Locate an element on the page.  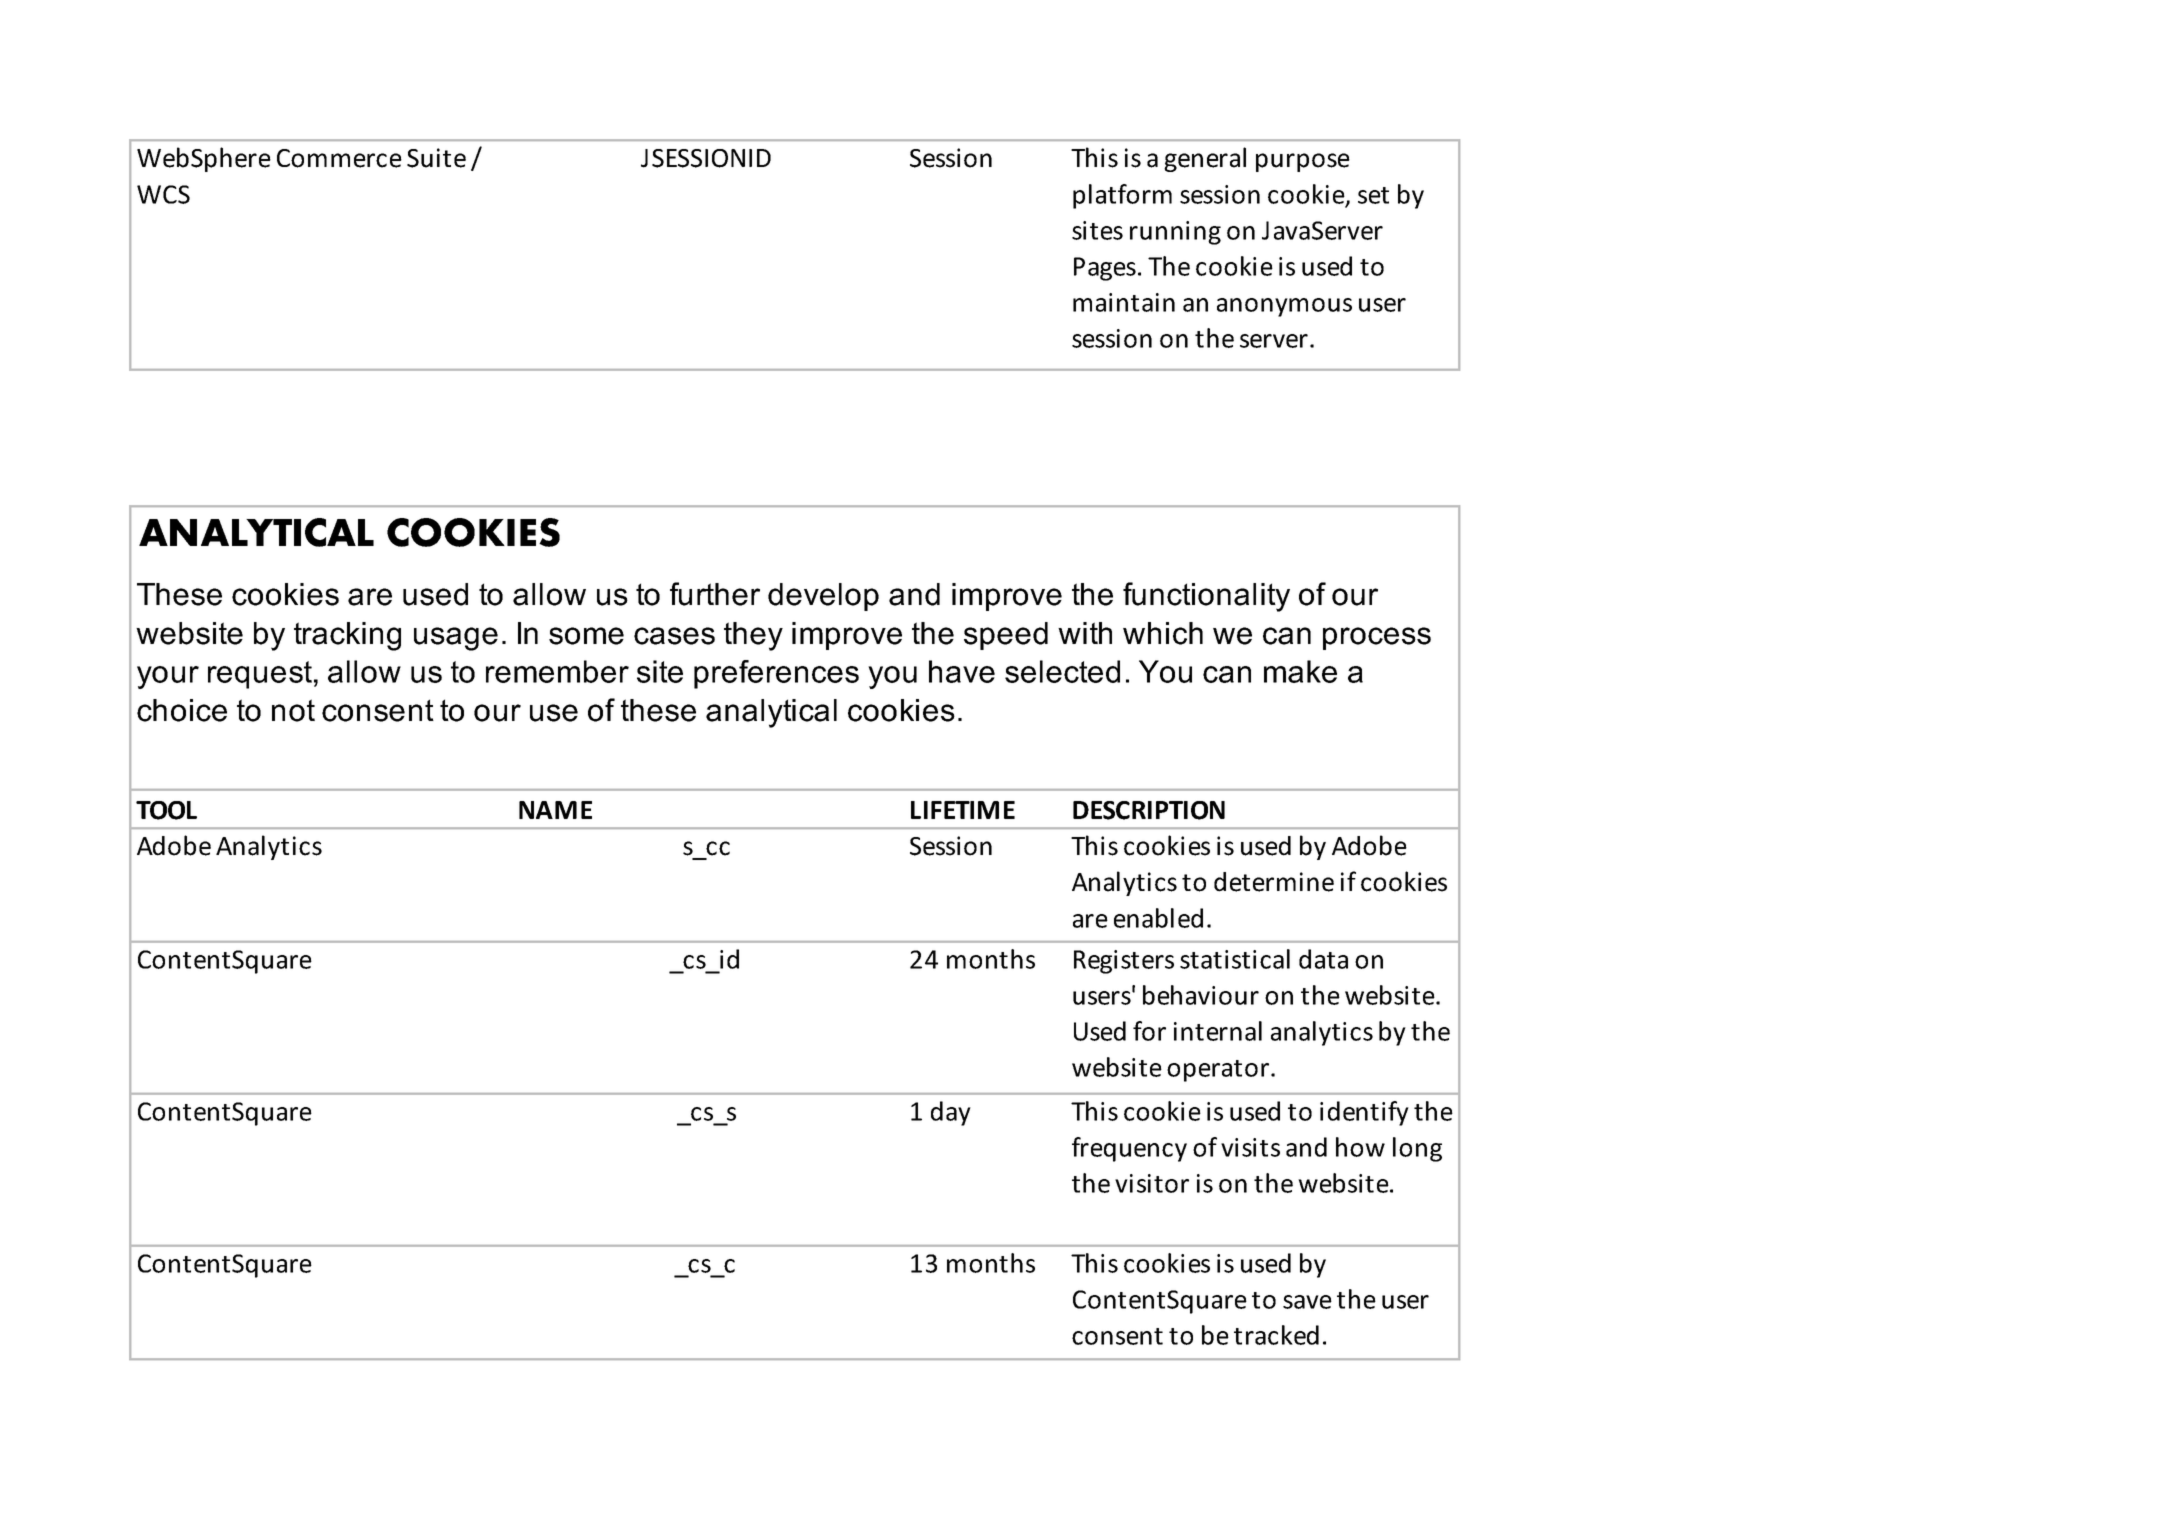
preferences is located at coordinates (776, 674).
